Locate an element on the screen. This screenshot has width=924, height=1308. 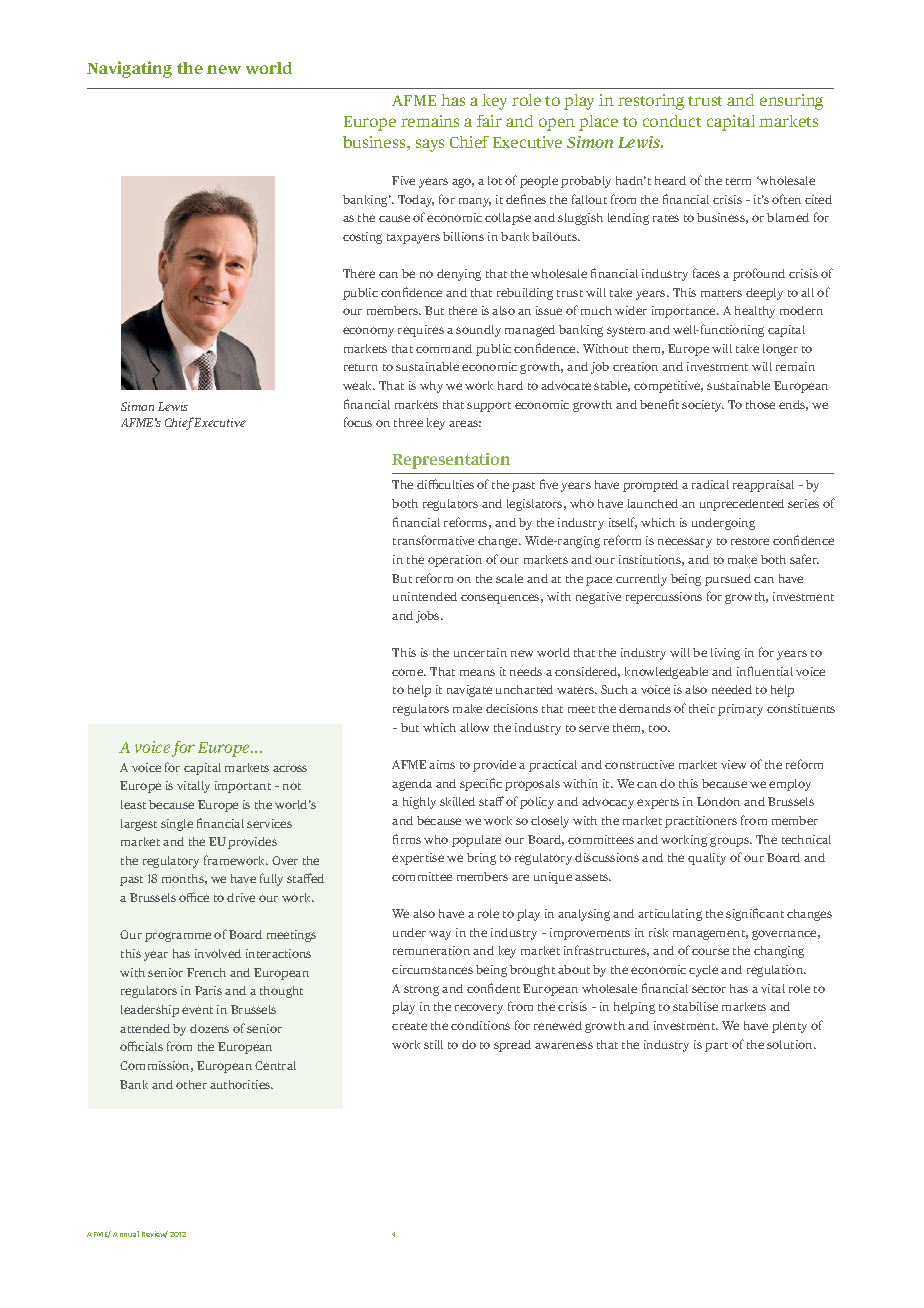
ensuring is located at coordinates (791, 102).
